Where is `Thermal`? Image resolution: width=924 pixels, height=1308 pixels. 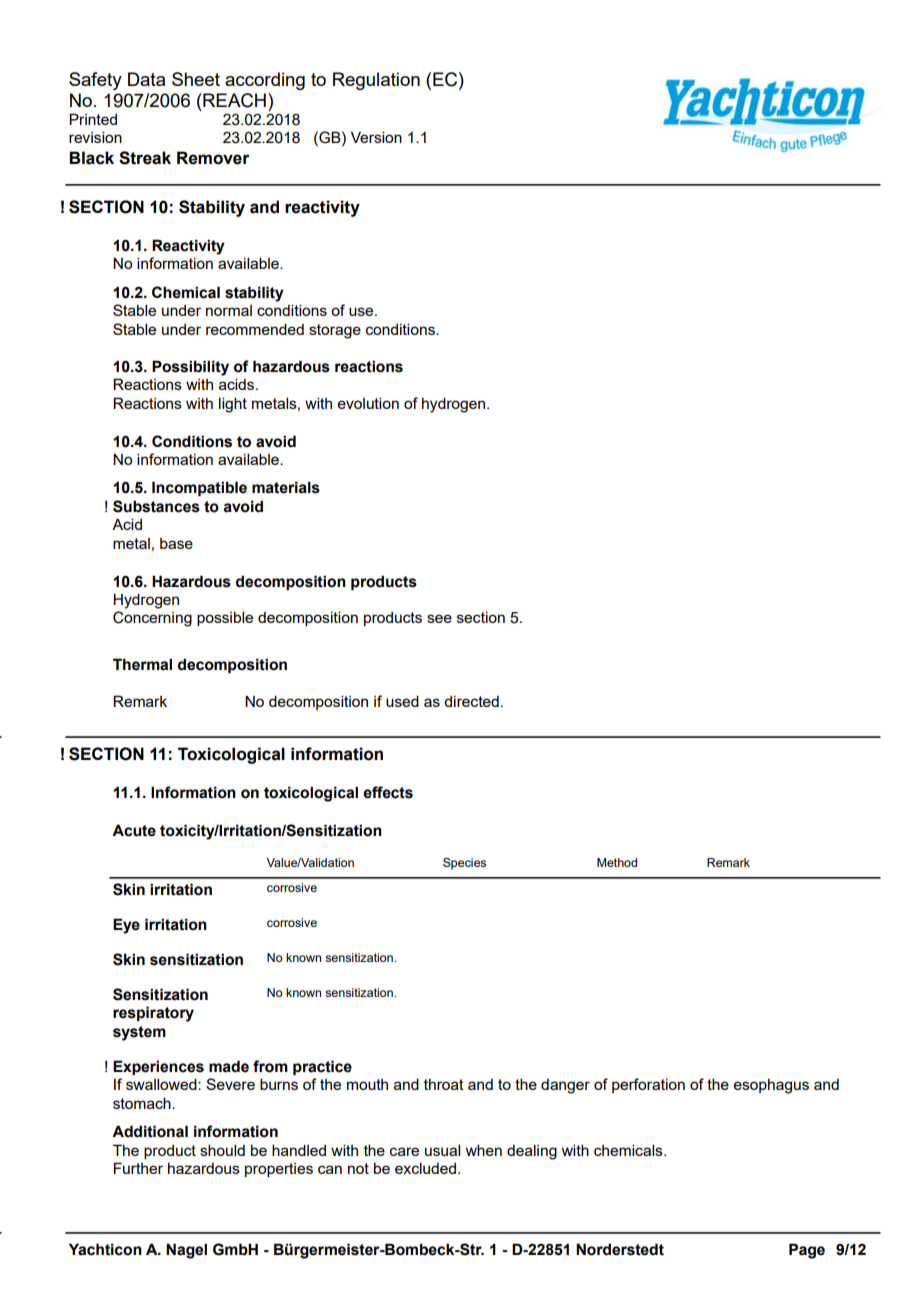 Thermal is located at coordinates (142, 664).
